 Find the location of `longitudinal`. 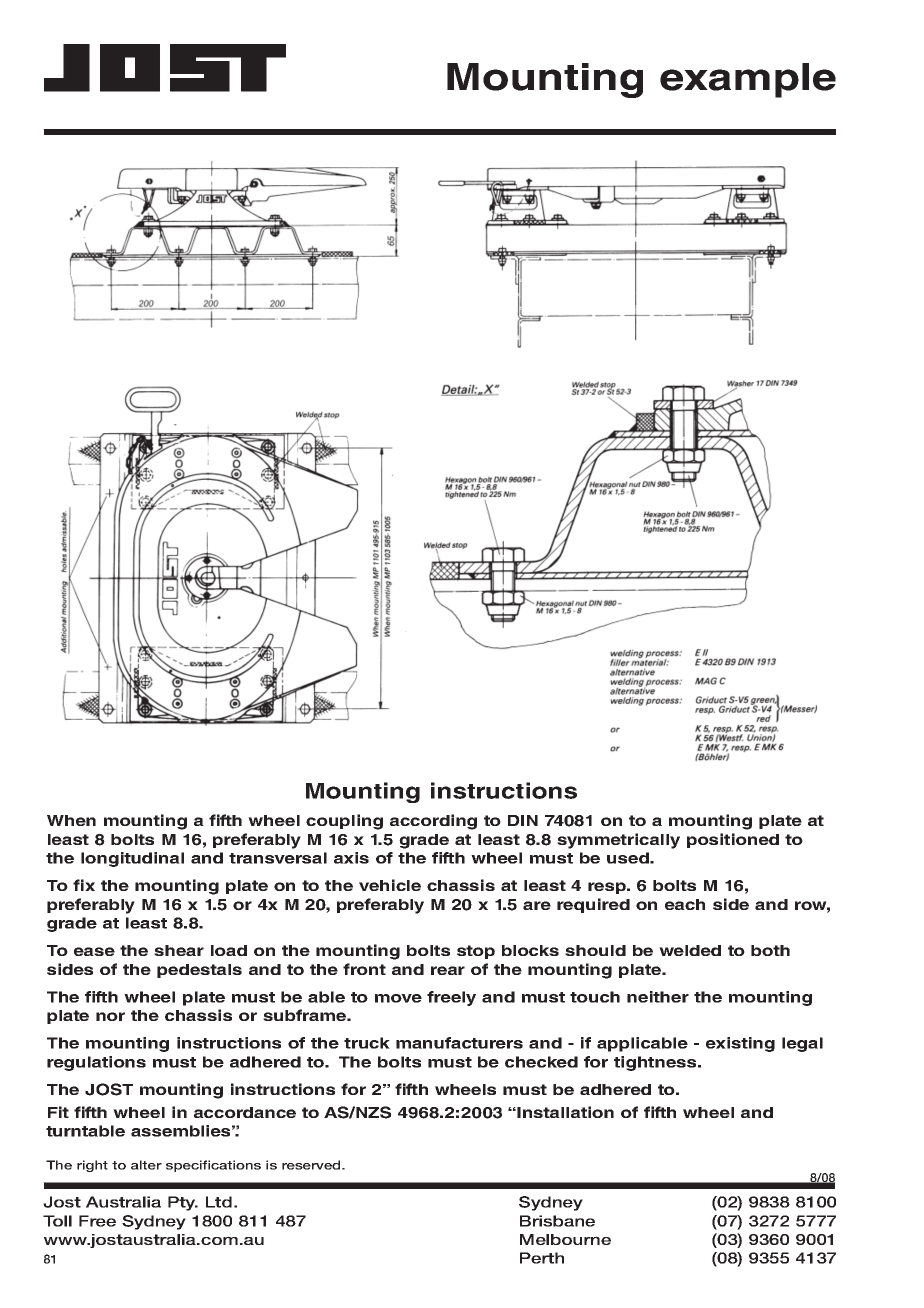

longitudinal is located at coordinates (132, 859).
